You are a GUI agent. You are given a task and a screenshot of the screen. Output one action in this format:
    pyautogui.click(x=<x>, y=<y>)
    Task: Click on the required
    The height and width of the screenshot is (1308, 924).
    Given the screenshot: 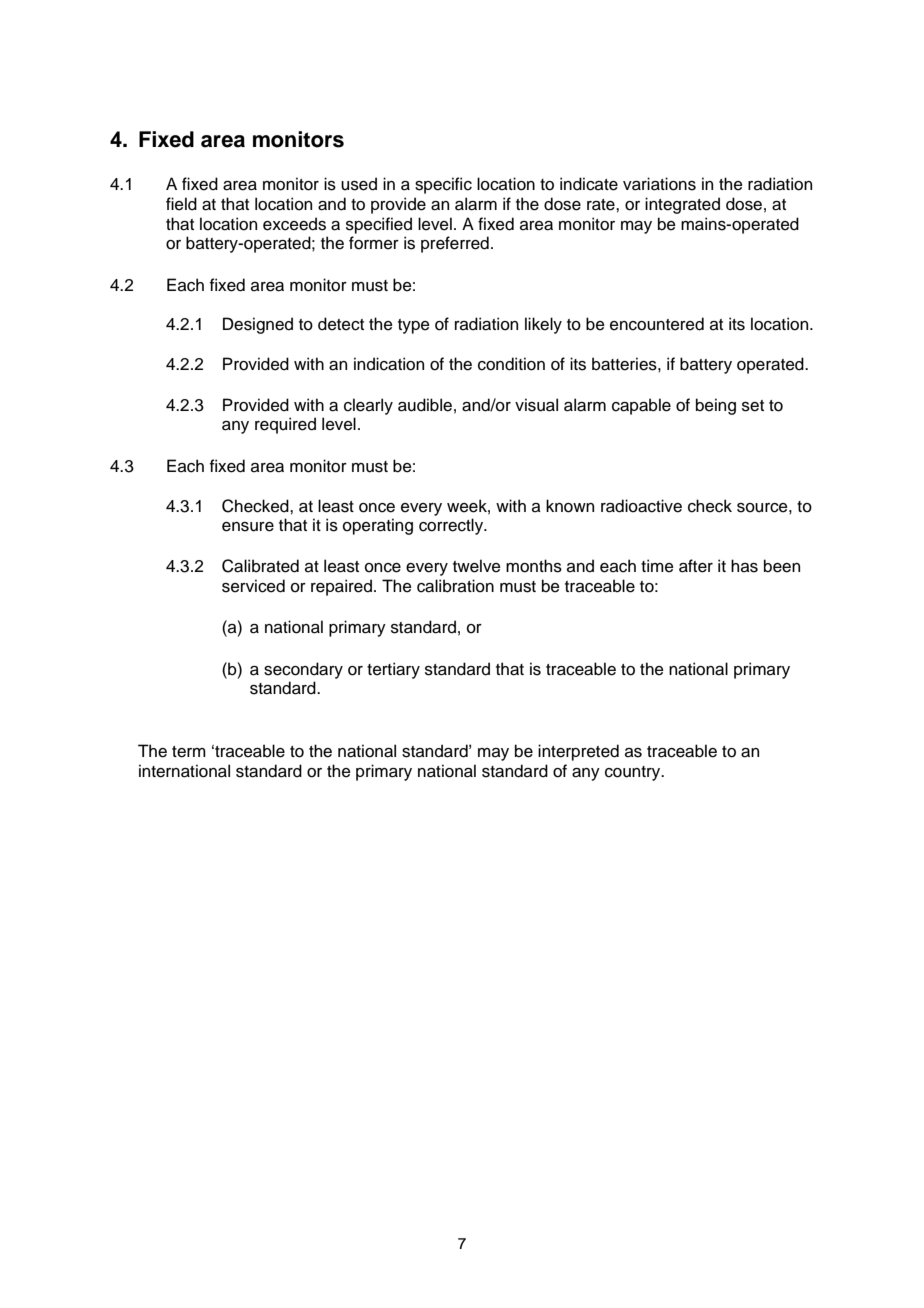 What is the action you would take?
    pyautogui.click(x=285, y=425)
